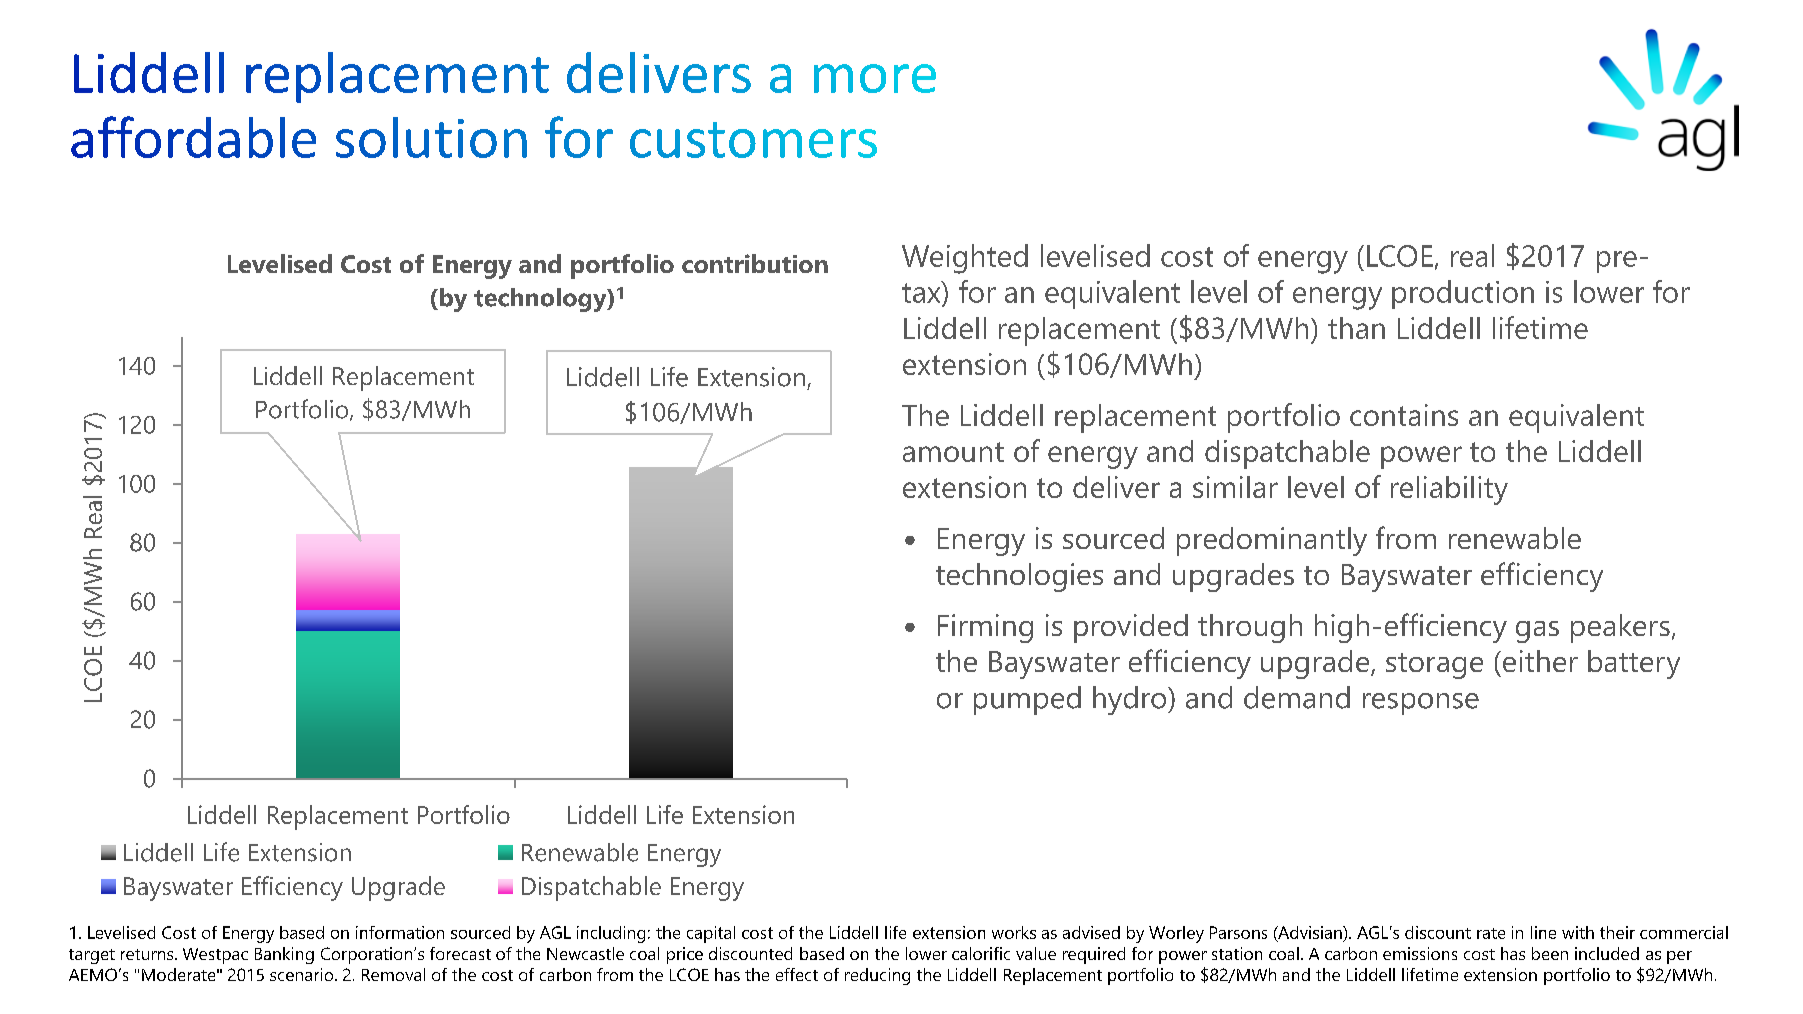 This page has height=1014, width=1803. What do you see at coordinates (1421, 704) in the page?
I see `response` at bounding box center [1421, 704].
